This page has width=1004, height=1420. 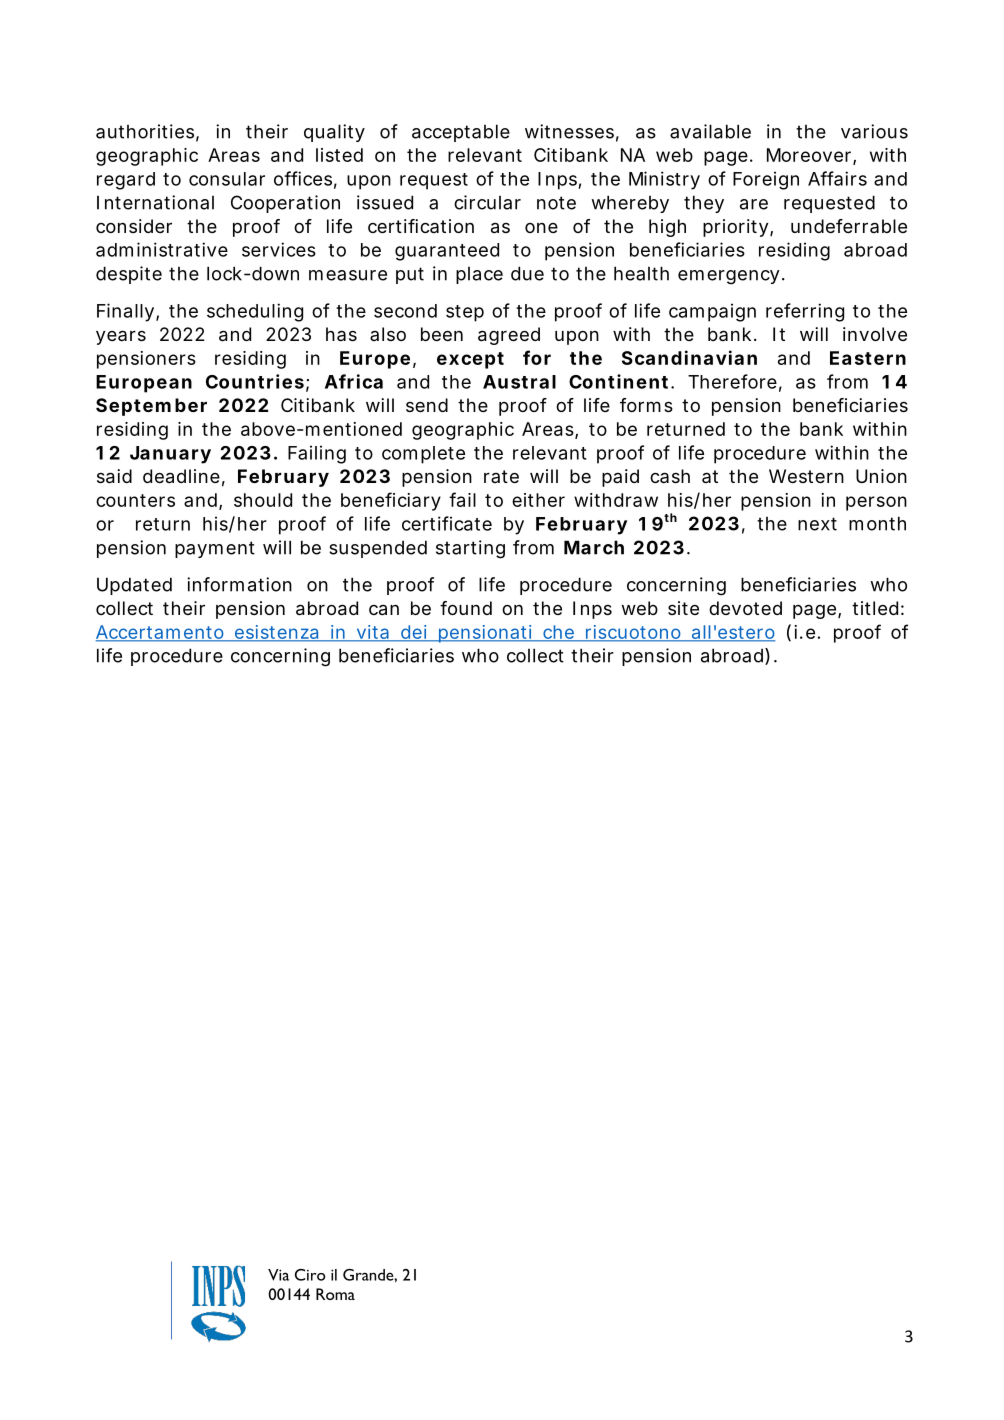 I want to click on Moreover, so click(x=811, y=156).
